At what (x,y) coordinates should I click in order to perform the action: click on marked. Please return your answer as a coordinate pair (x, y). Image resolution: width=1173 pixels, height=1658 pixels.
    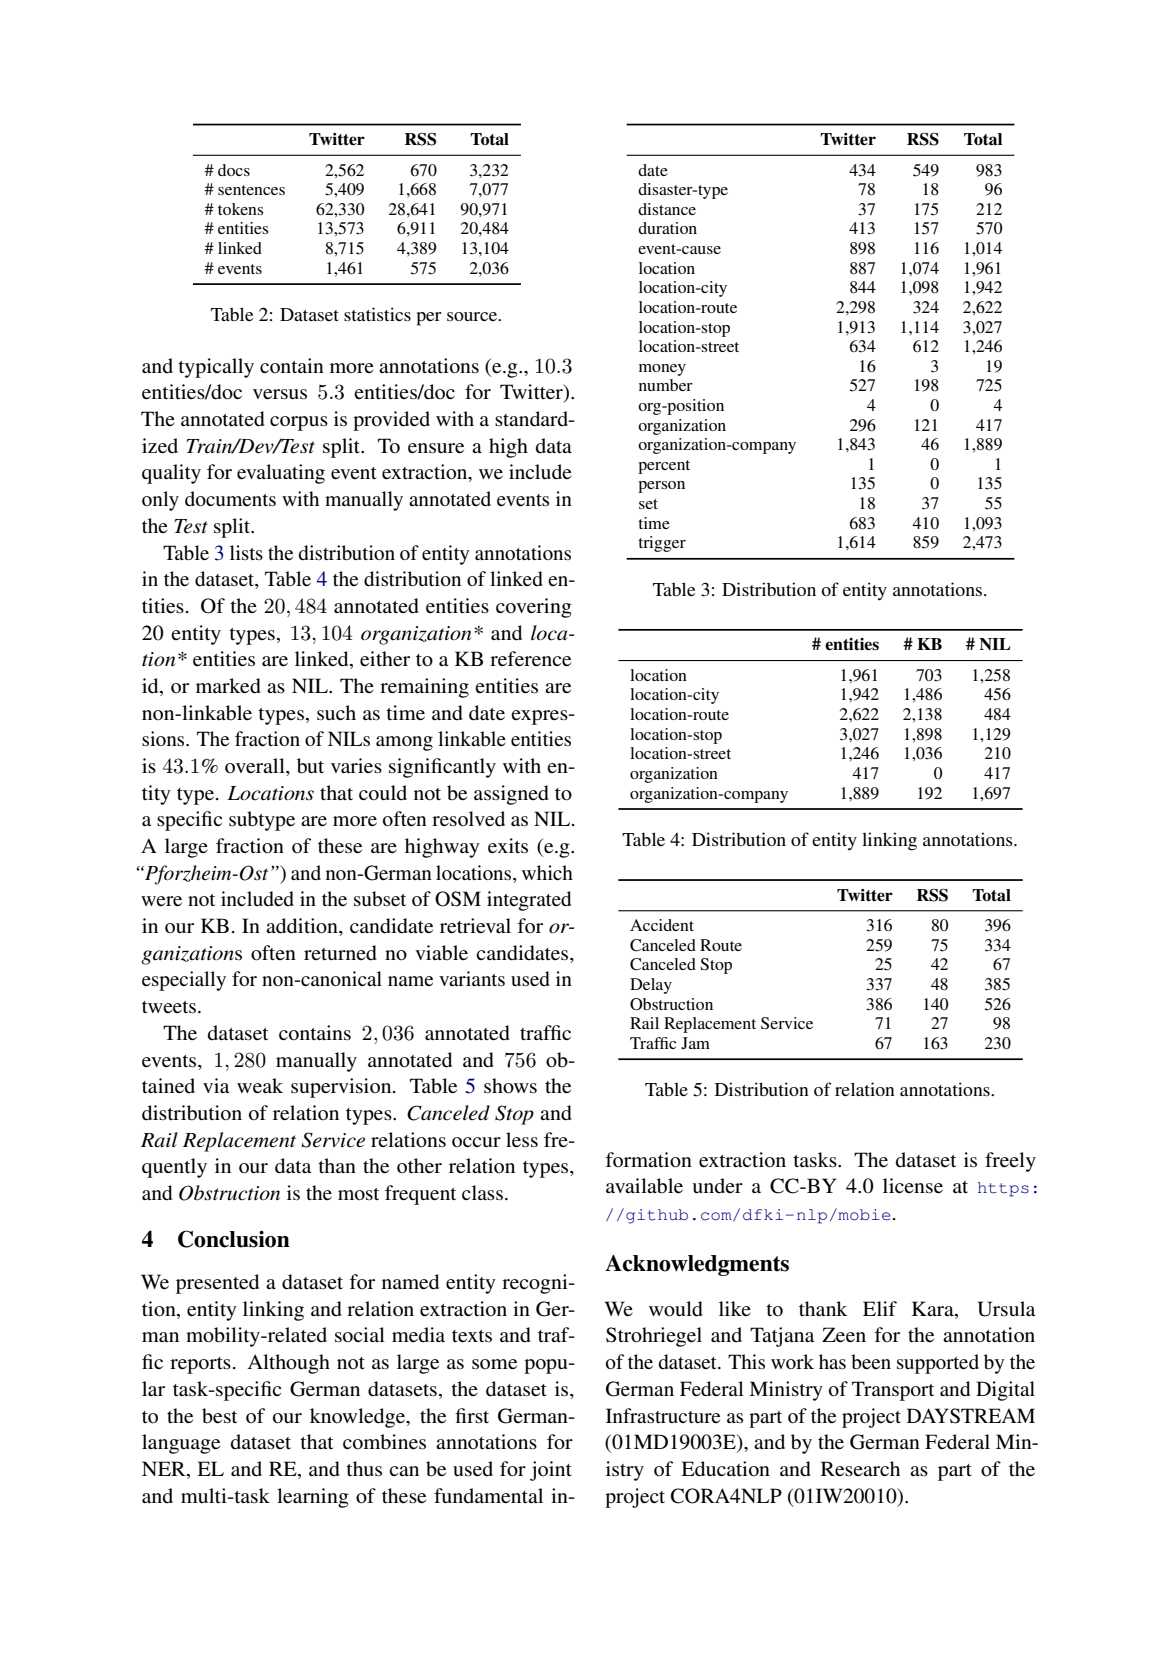
    Looking at the image, I should click on (228, 686).
